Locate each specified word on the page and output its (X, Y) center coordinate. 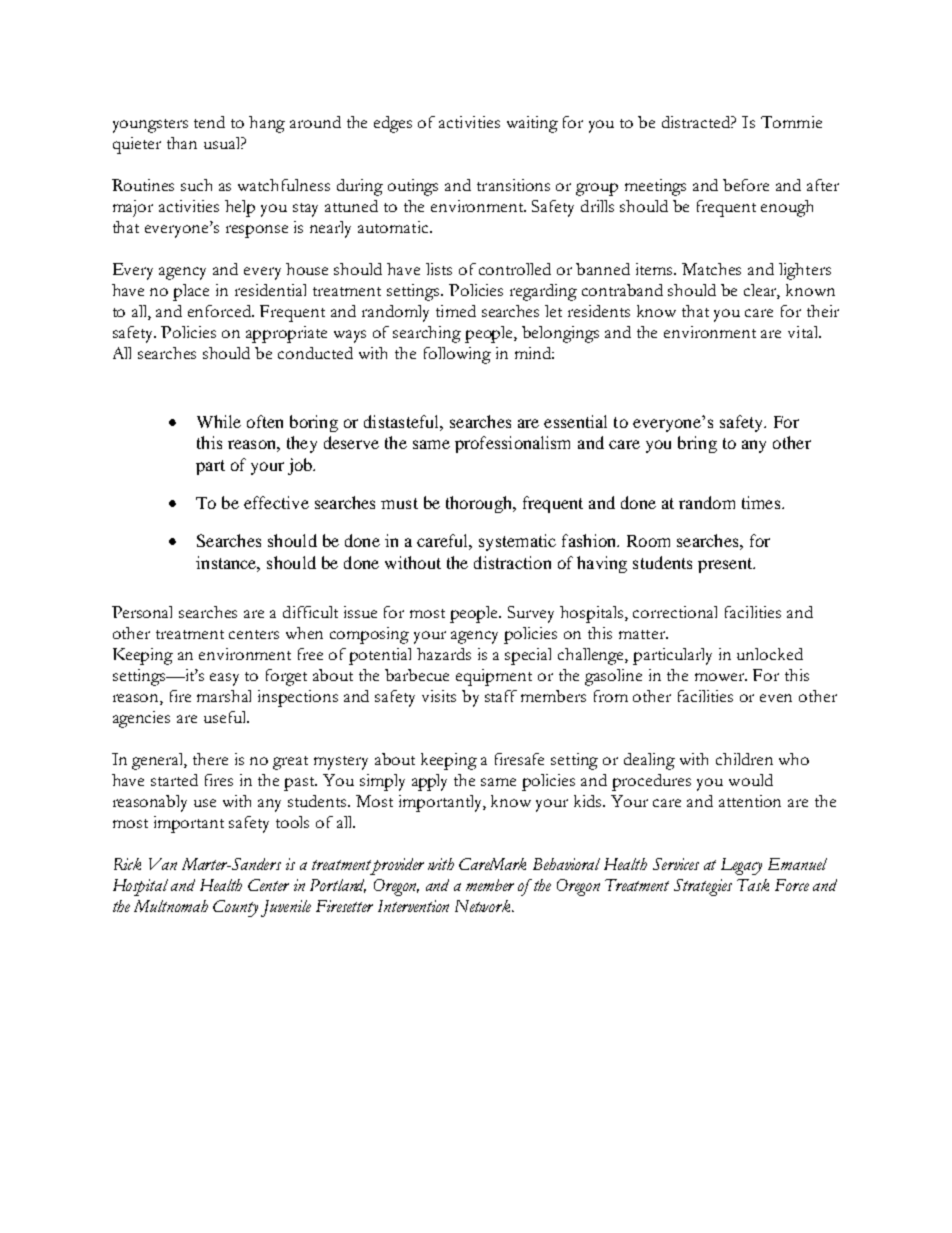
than (182, 143)
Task (753, 885)
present (726, 565)
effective (276, 502)
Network (484, 906)
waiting (532, 124)
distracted (698, 122)
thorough (480, 504)
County (235, 908)
